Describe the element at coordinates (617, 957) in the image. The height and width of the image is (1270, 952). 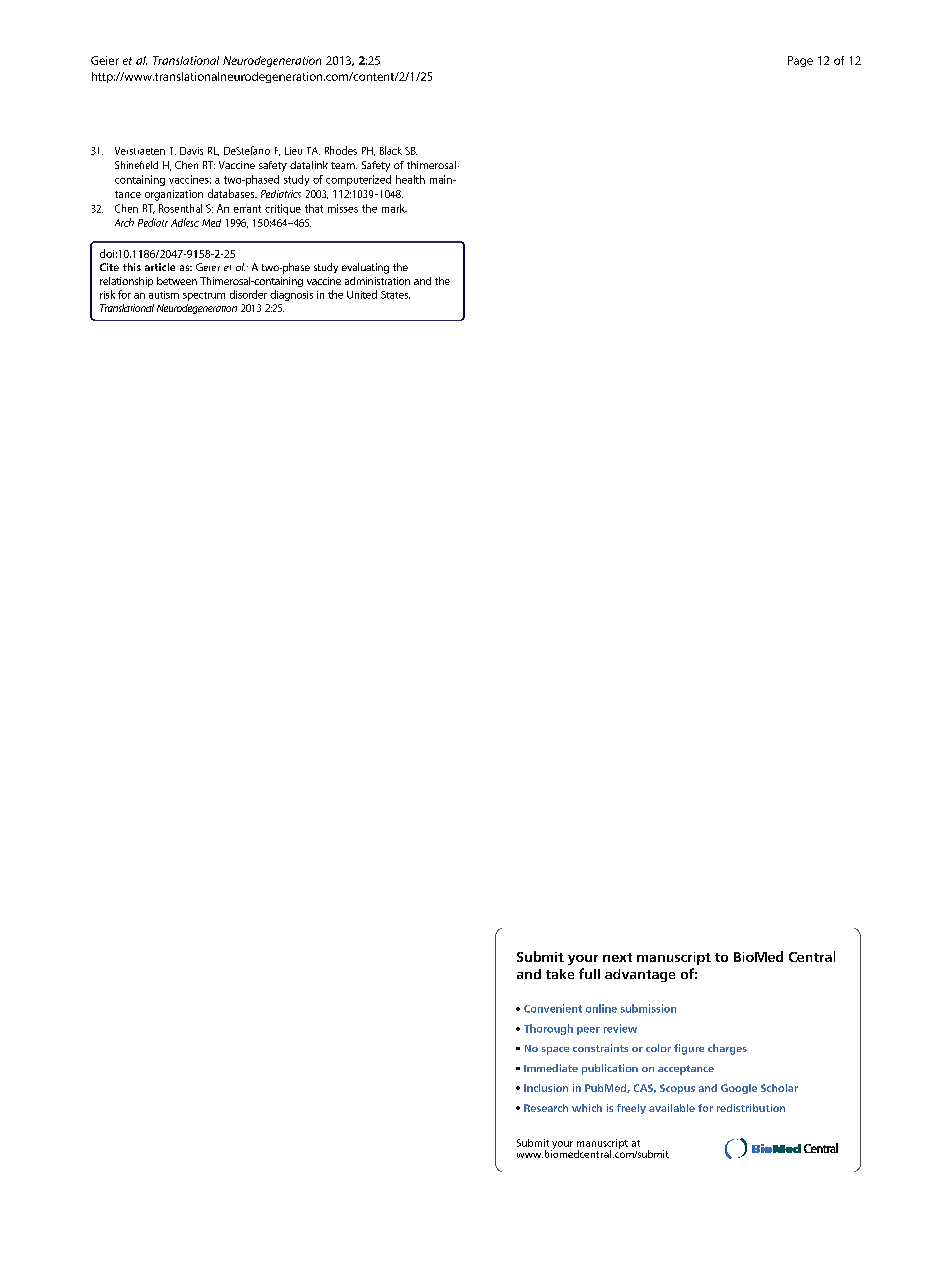
I see `next` at that location.
